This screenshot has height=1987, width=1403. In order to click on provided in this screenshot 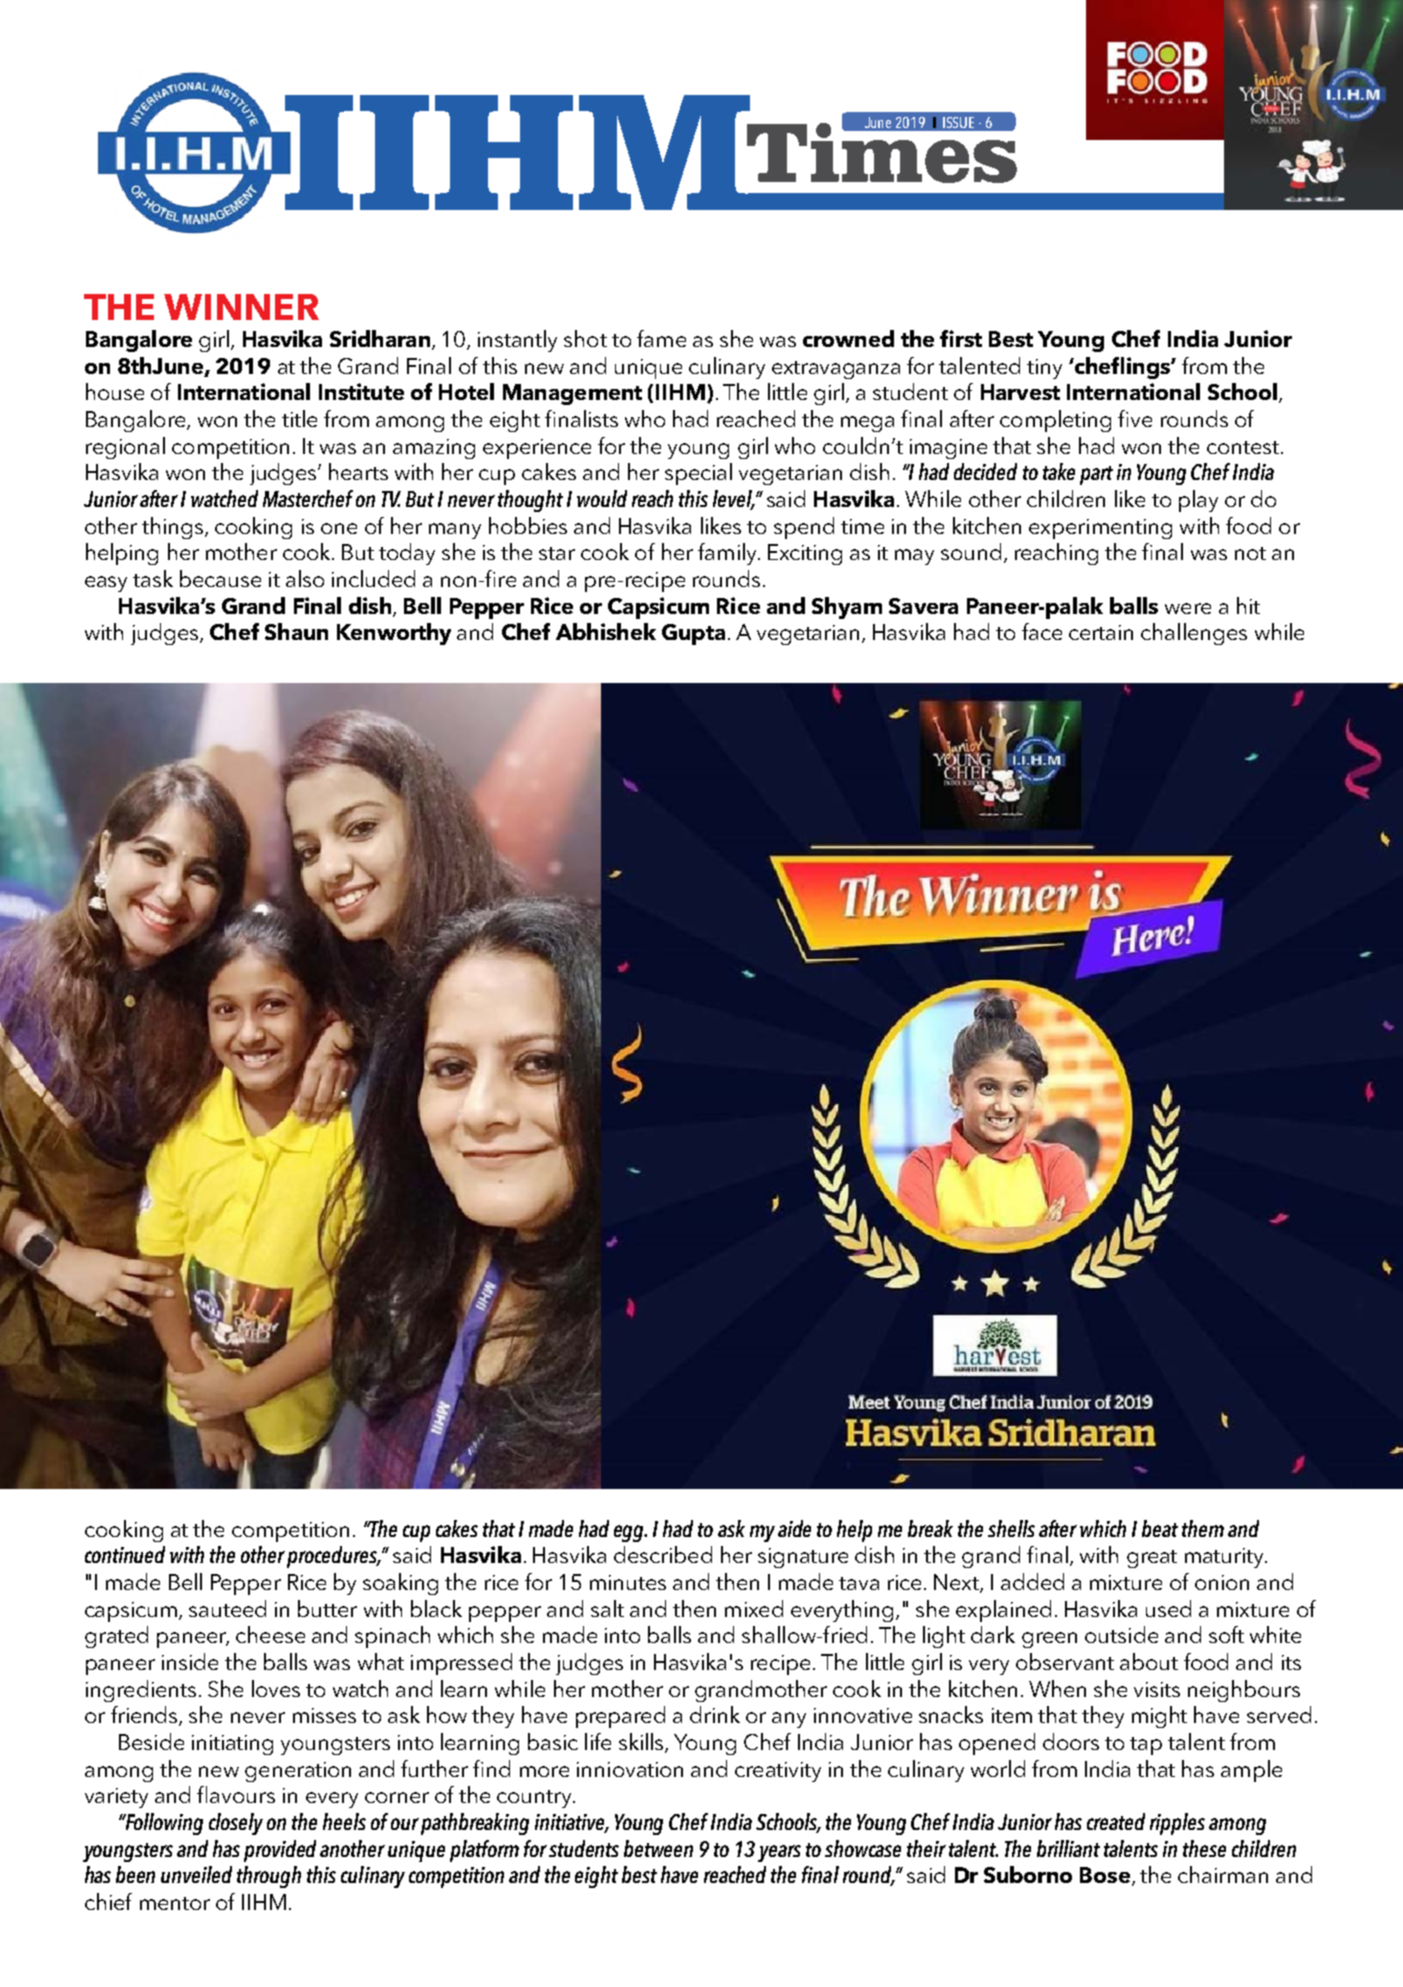, I will do `click(280, 1851)`.
